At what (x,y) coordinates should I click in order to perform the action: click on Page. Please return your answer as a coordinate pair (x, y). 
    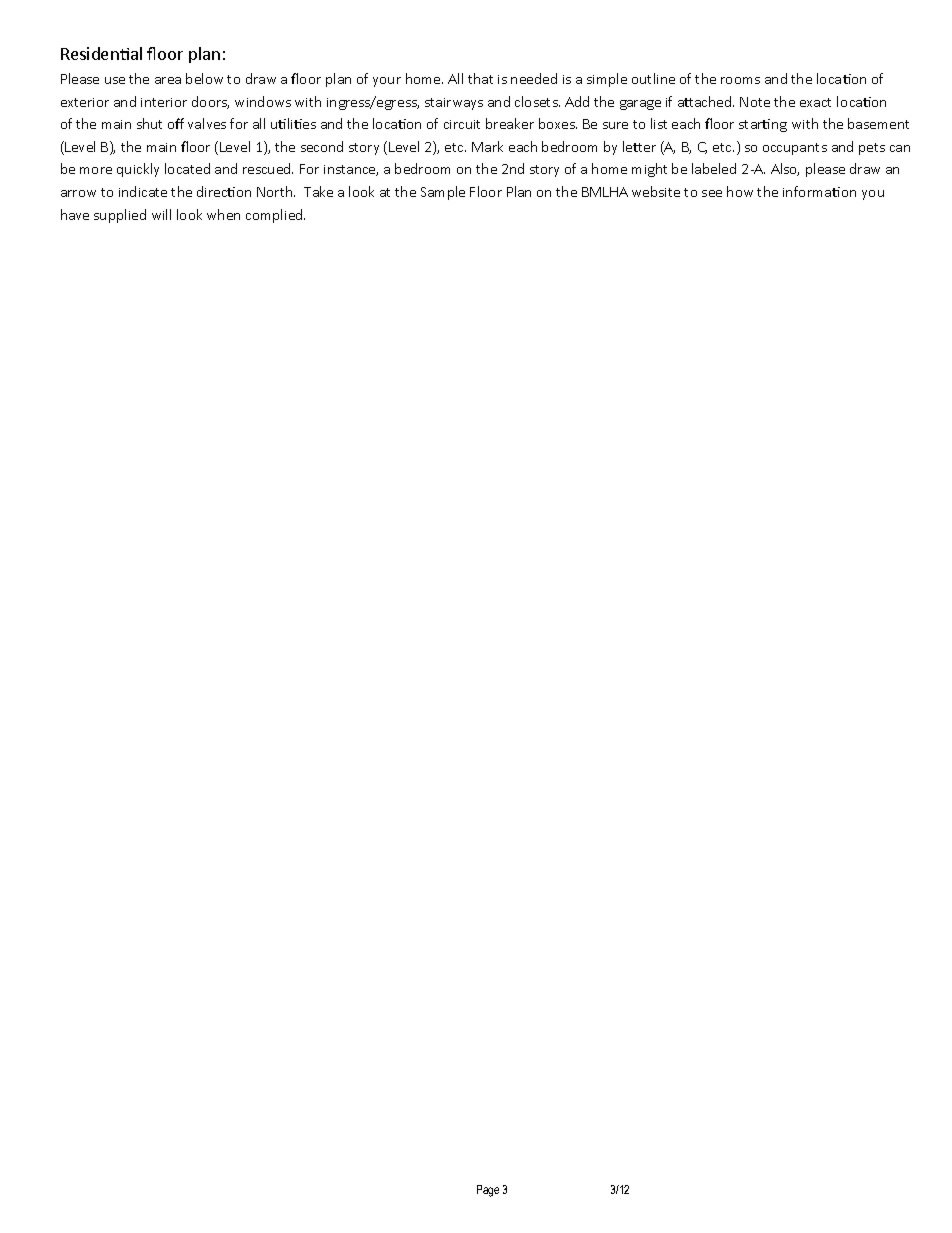
    Looking at the image, I should click on (488, 1191).
